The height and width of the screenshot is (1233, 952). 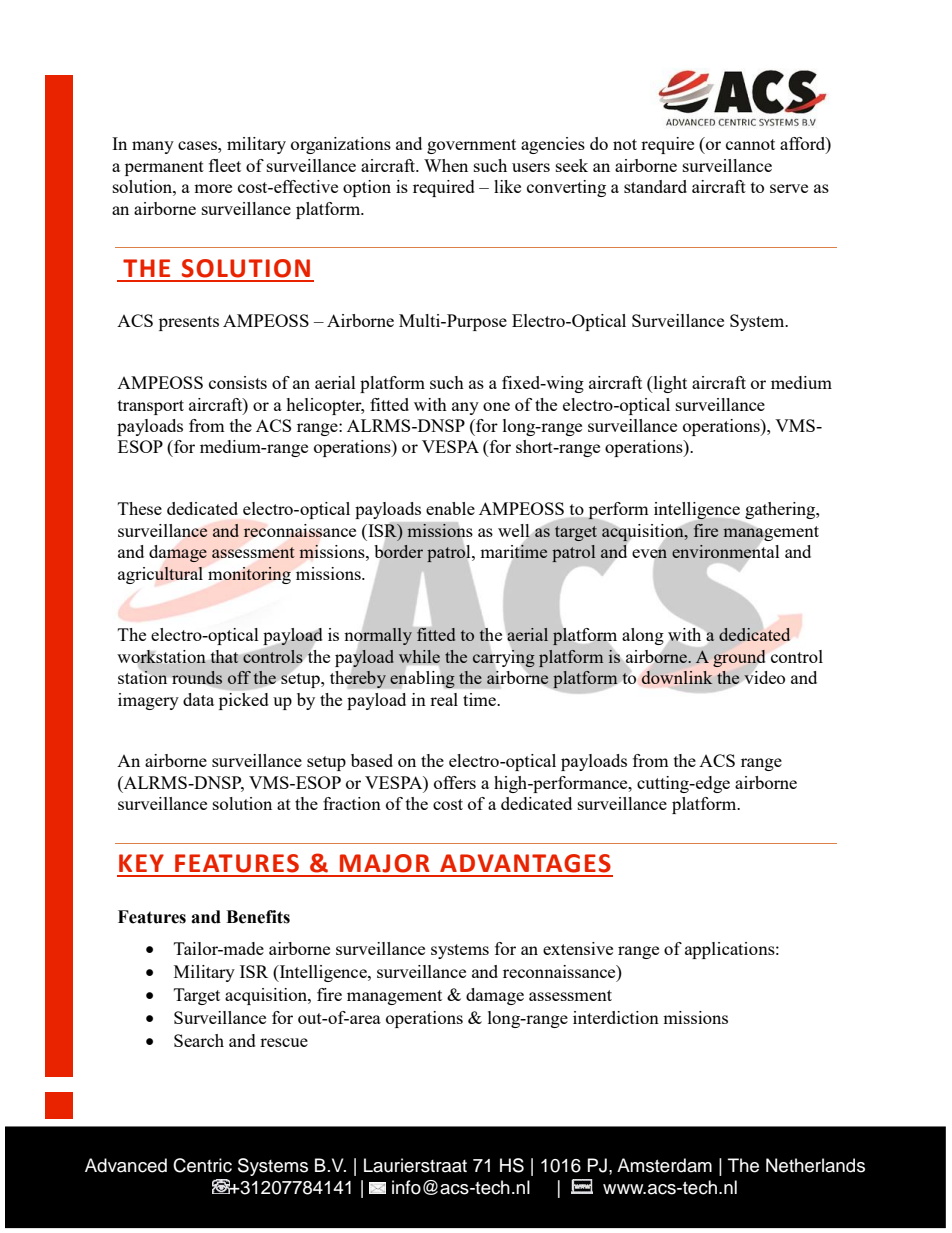 What do you see at coordinates (496, 406) in the screenshot?
I see `one` at bounding box center [496, 406].
